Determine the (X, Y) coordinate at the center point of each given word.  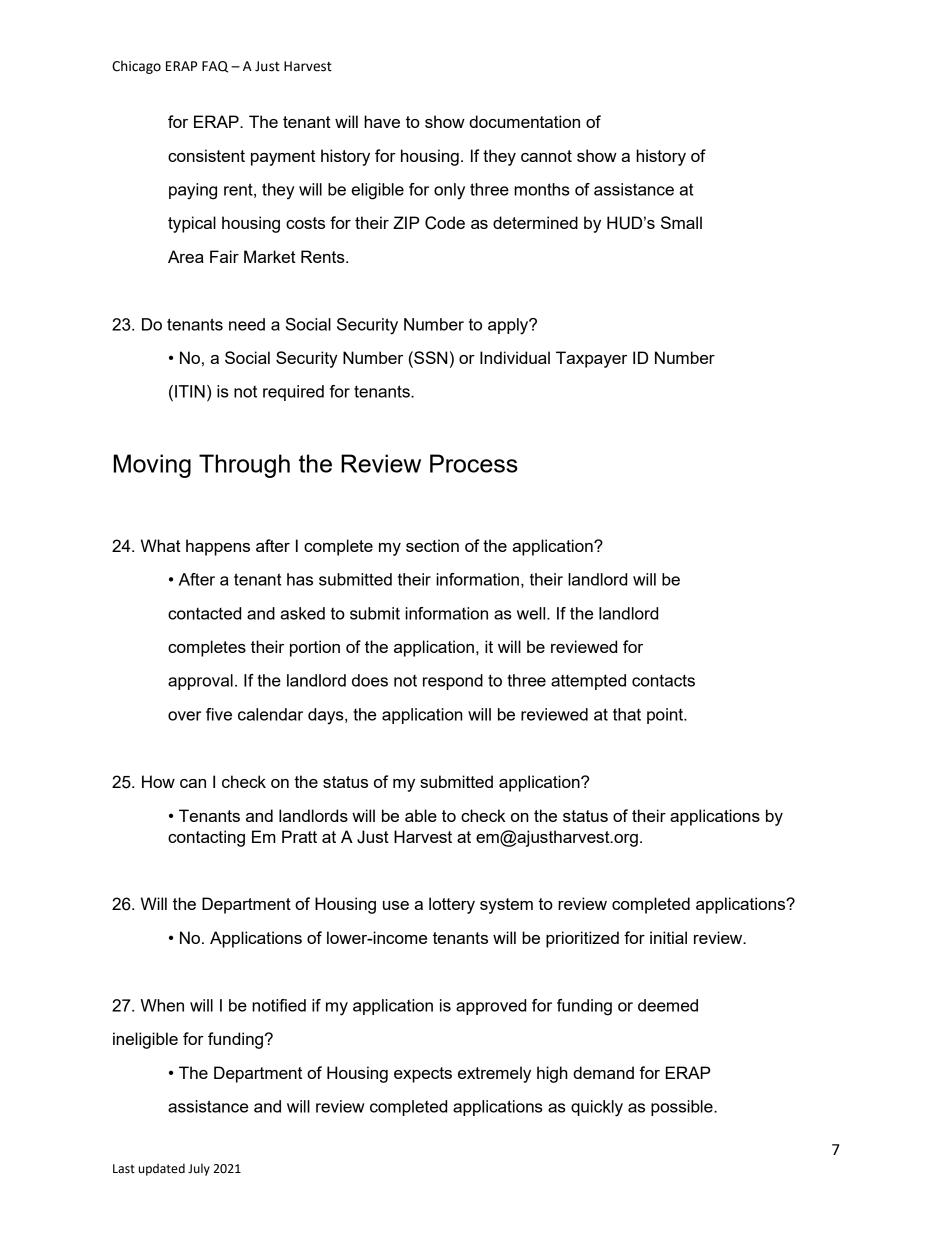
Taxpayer (591, 359)
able (421, 815)
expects (423, 1075)
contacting (206, 838)
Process (474, 463)
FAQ (215, 67)
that (627, 714)
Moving (152, 466)
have (382, 121)
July (199, 1169)
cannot (546, 156)
